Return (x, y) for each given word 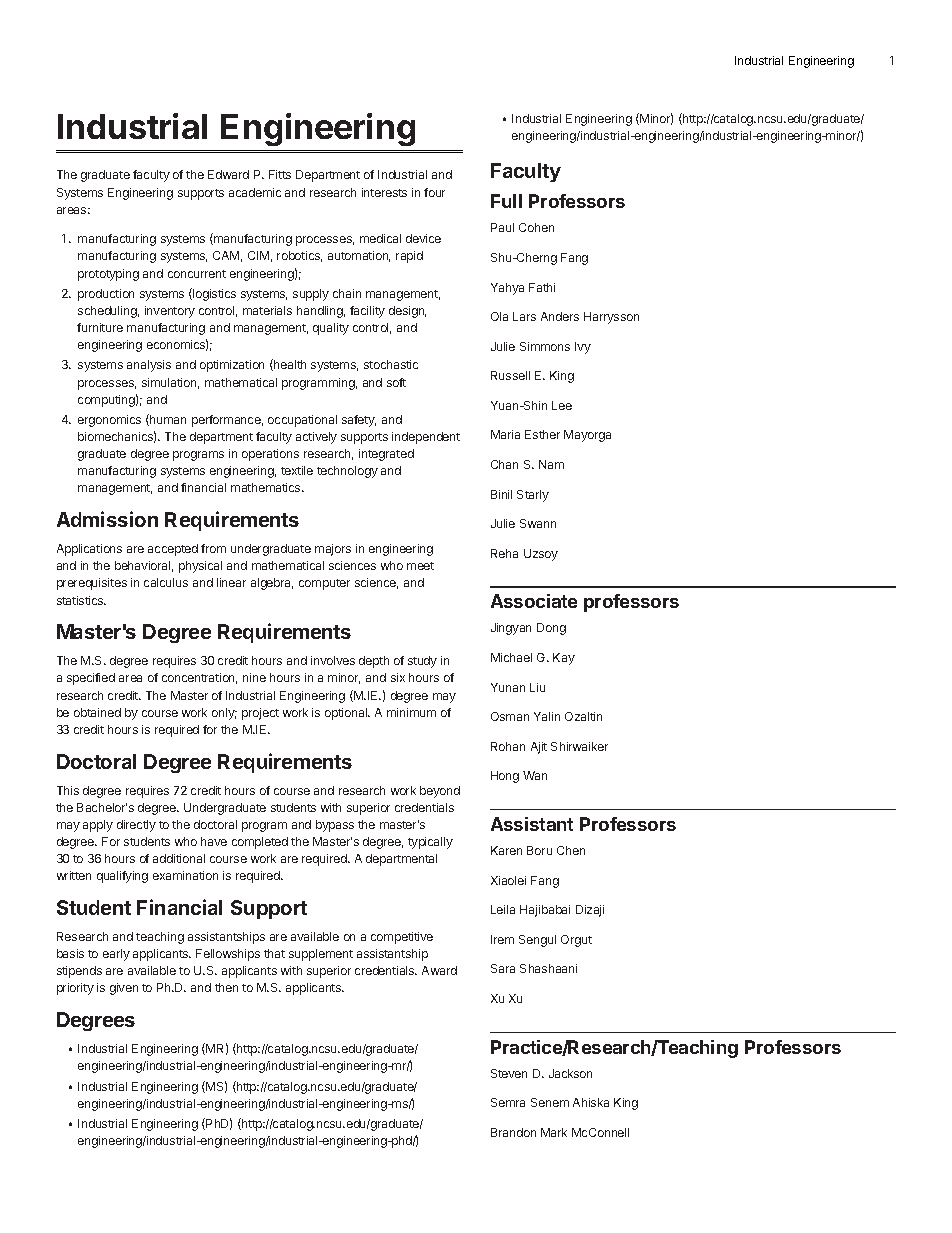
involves (333, 660)
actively (316, 438)
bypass (335, 826)
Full (506, 201)
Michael (511, 657)
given (124, 989)
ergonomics (109, 421)
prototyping (108, 275)
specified (91, 679)
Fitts (280, 174)
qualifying (122, 877)
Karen (506, 850)
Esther (542, 434)
